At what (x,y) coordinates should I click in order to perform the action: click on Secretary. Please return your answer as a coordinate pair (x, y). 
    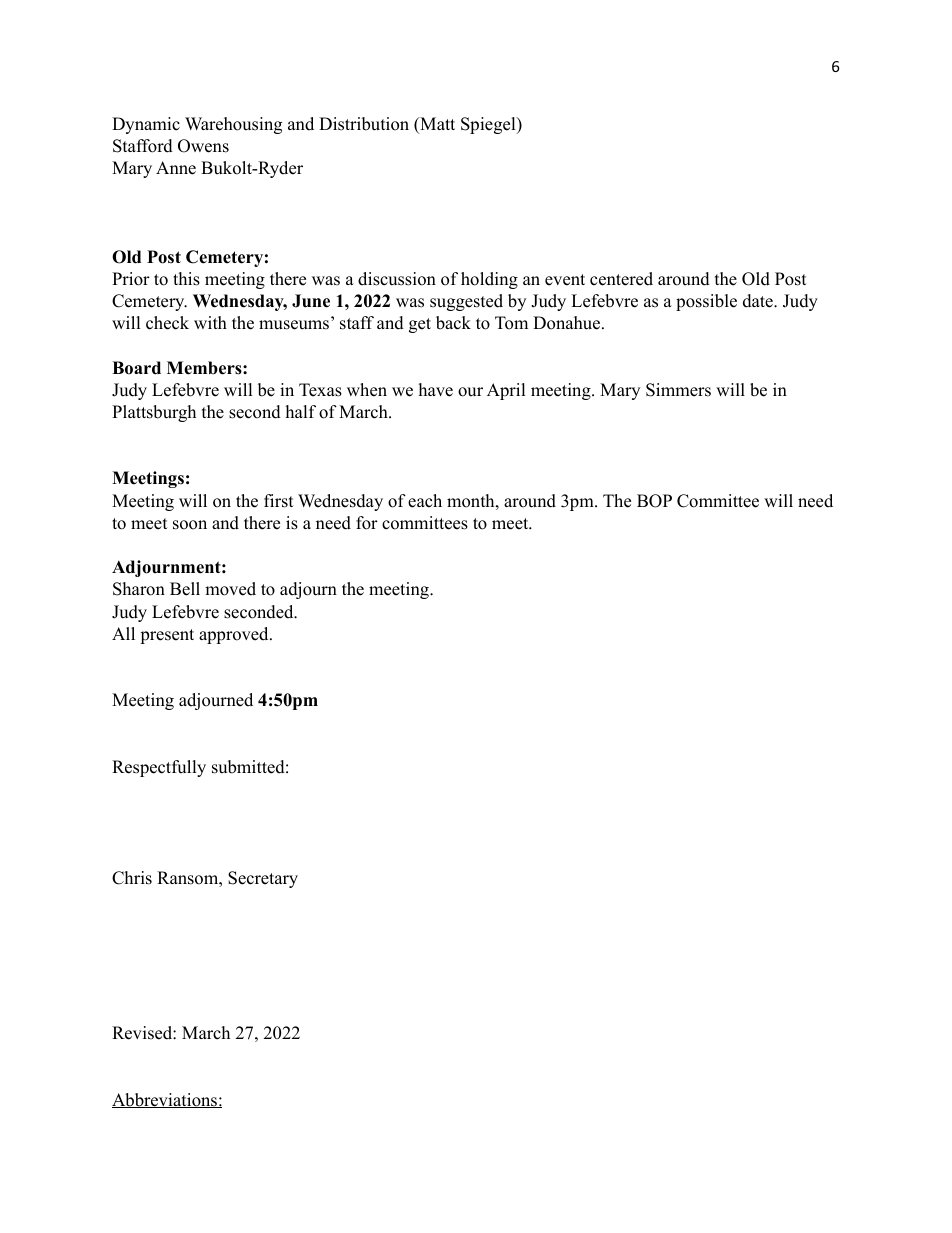
    Looking at the image, I should click on (263, 879).
